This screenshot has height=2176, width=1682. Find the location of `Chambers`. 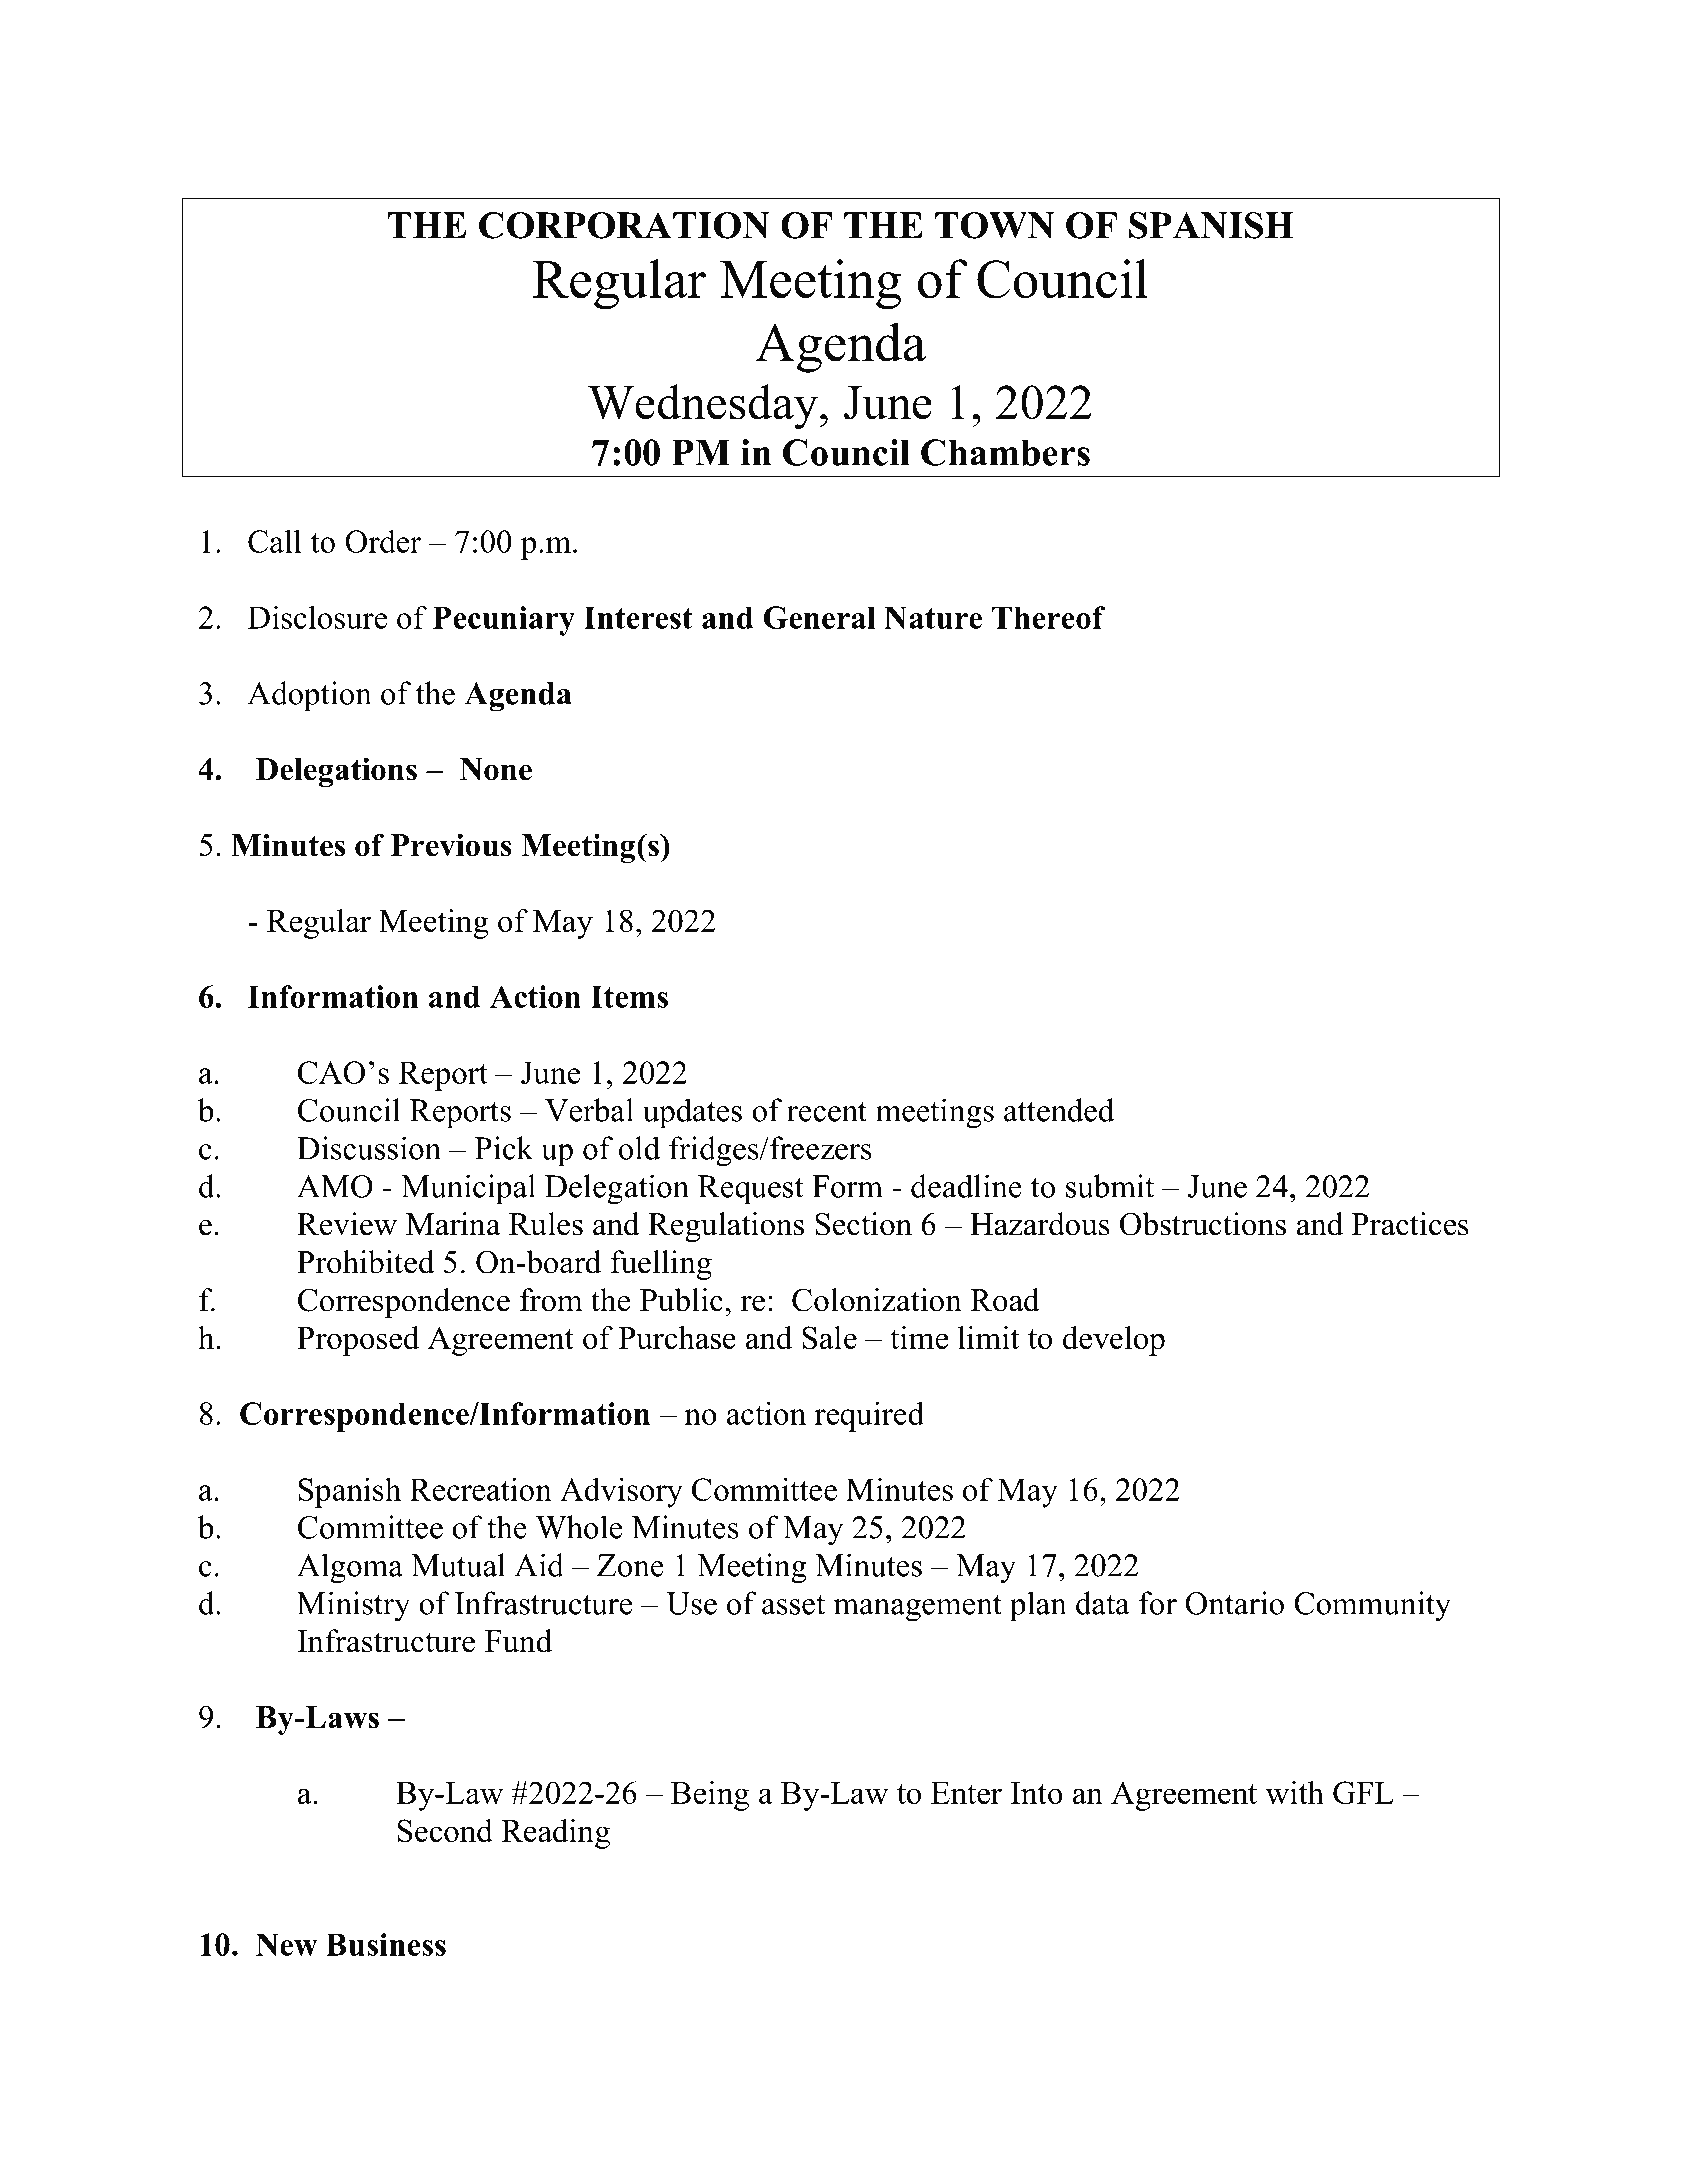

Chambers is located at coordinates (1005, 452).
